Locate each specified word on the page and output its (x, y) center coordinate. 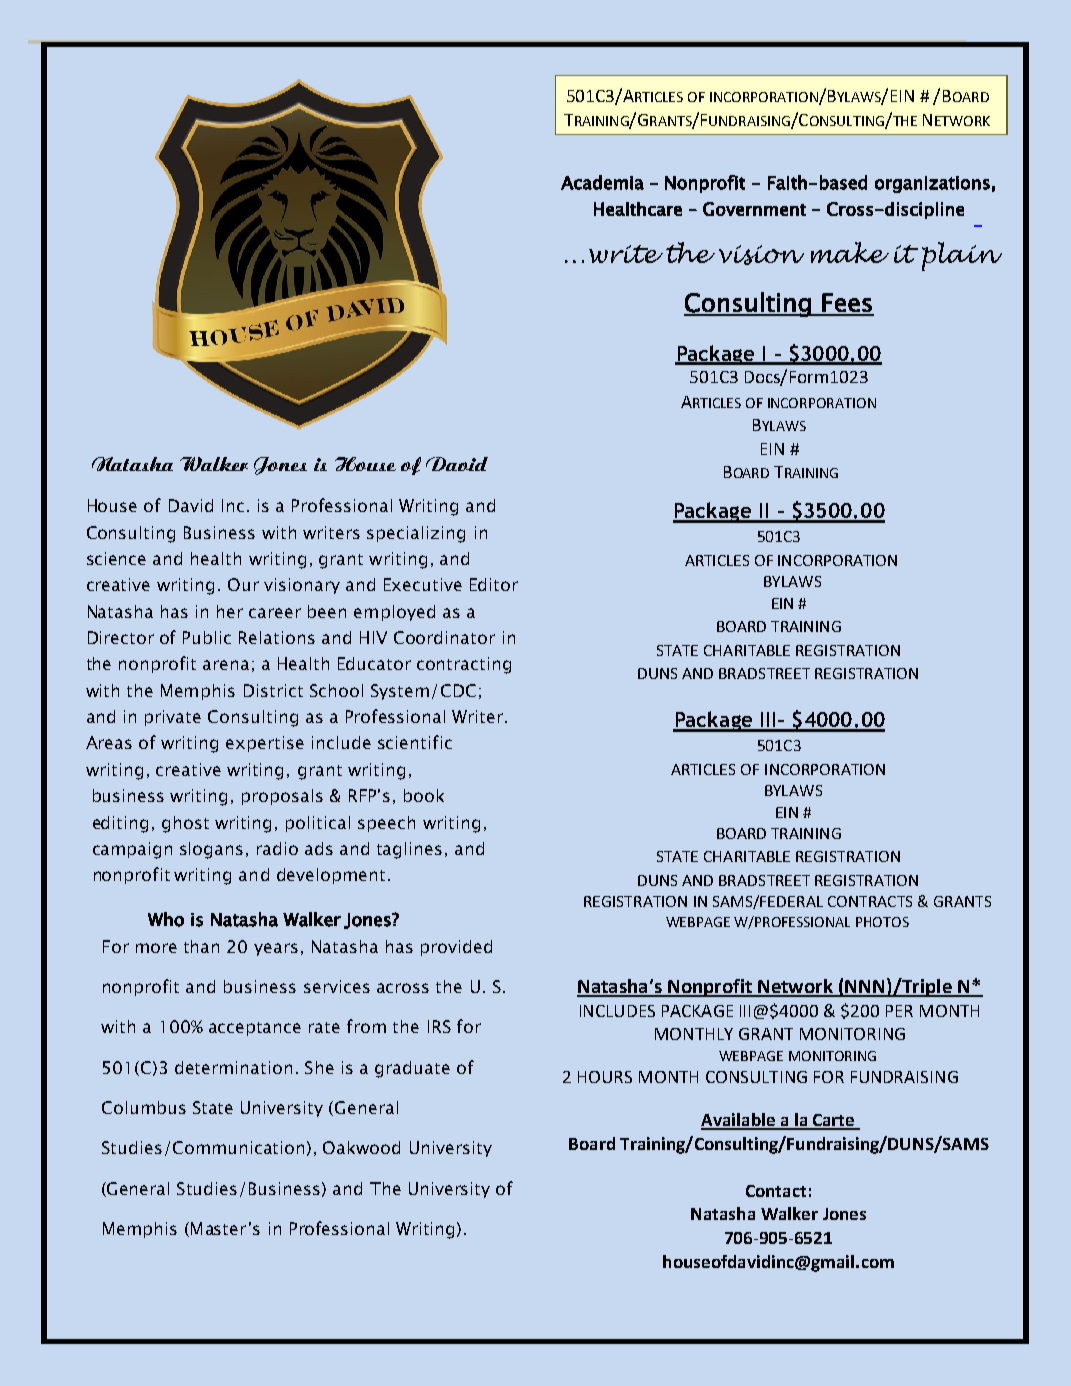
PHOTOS (882, 922)
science (116, 558)
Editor (494, 584)
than (201, 946)
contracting (464, 665)
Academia (602, 182)
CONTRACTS (870, 901)
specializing (416, 534)
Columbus (144, 1107)
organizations (932, 184)
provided (456, 948)
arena (226, 665)
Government (754, 209)
